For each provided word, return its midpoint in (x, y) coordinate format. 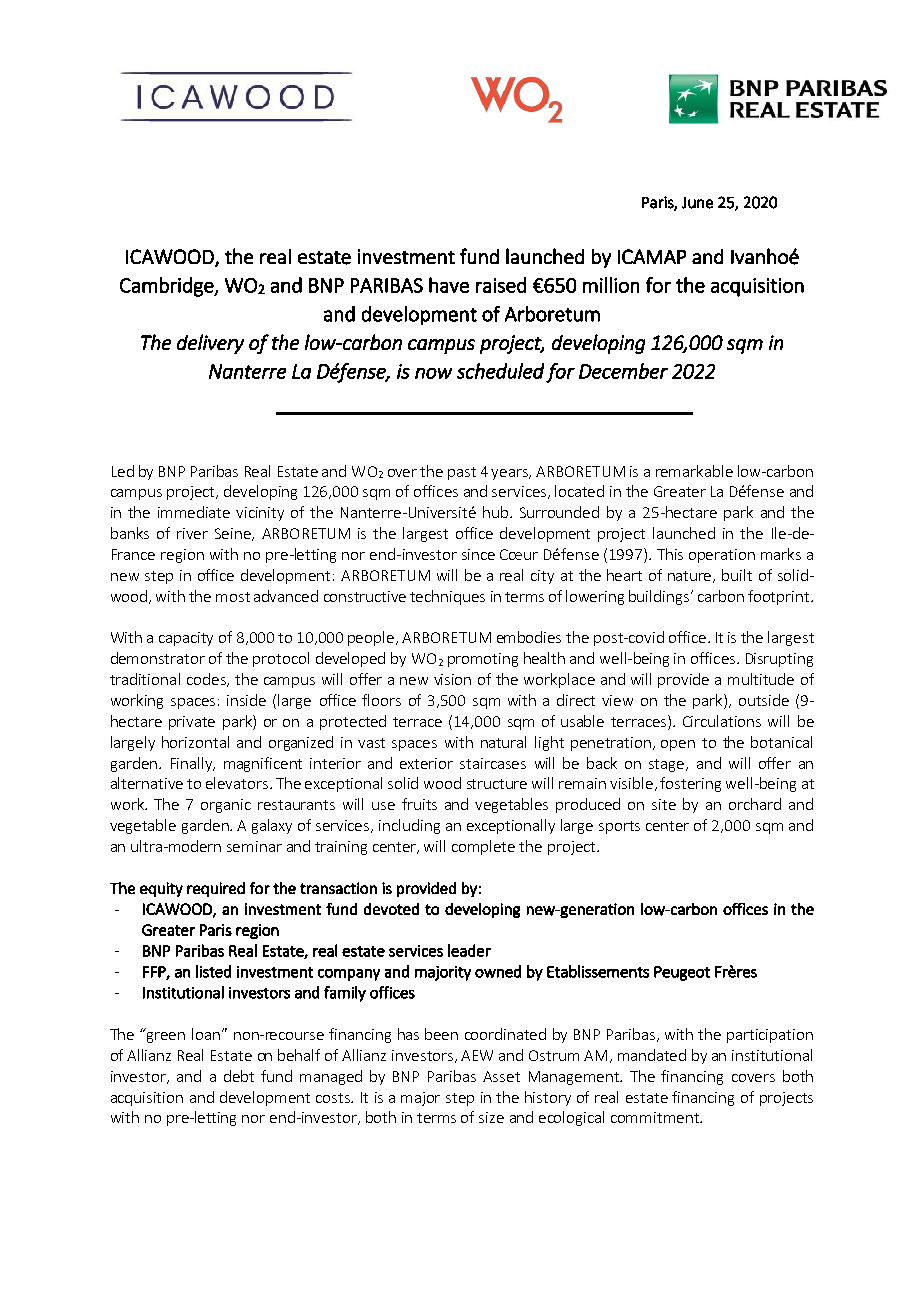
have (449, 285)
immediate (194, 512)
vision (452, 679)
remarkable (694, 471)
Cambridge (168, 287)
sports (619, 827)
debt (239, 1076)
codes (207, 680)
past (462, 473)
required (216, 889)
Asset (501, 1076)
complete (483, 847)
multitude (761, 679)
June (697, 203)
